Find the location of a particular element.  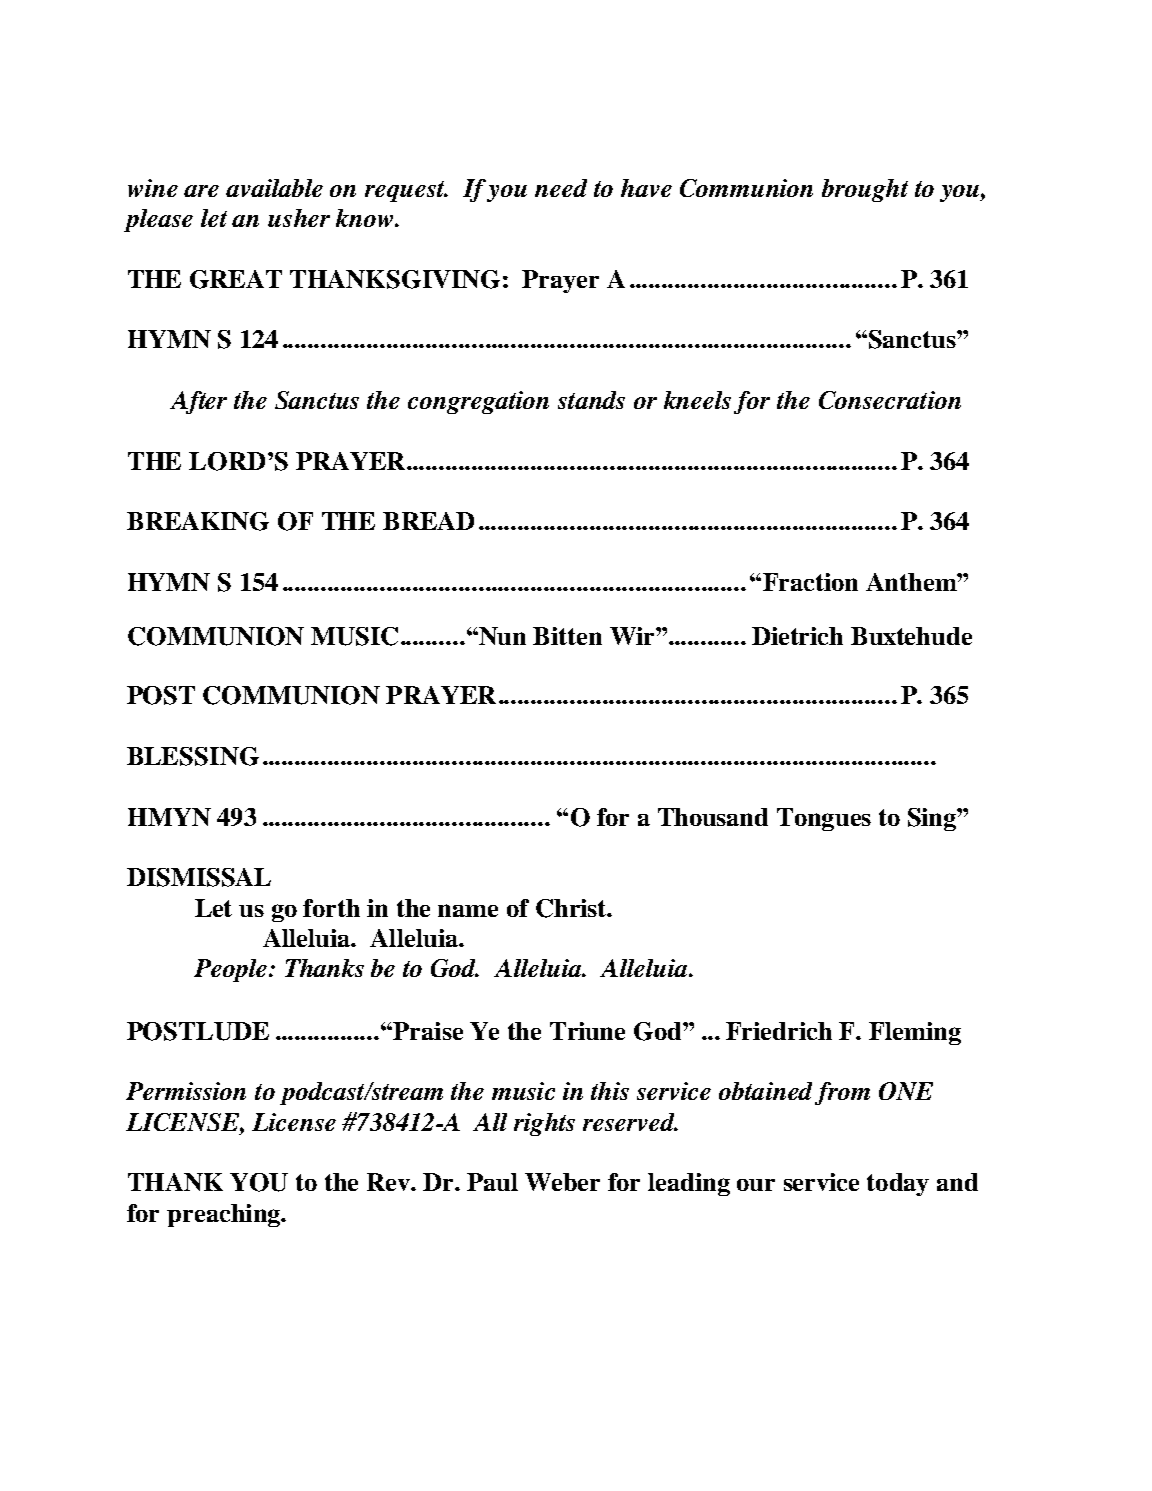

preaching is located at coordinates (224, 1215).
